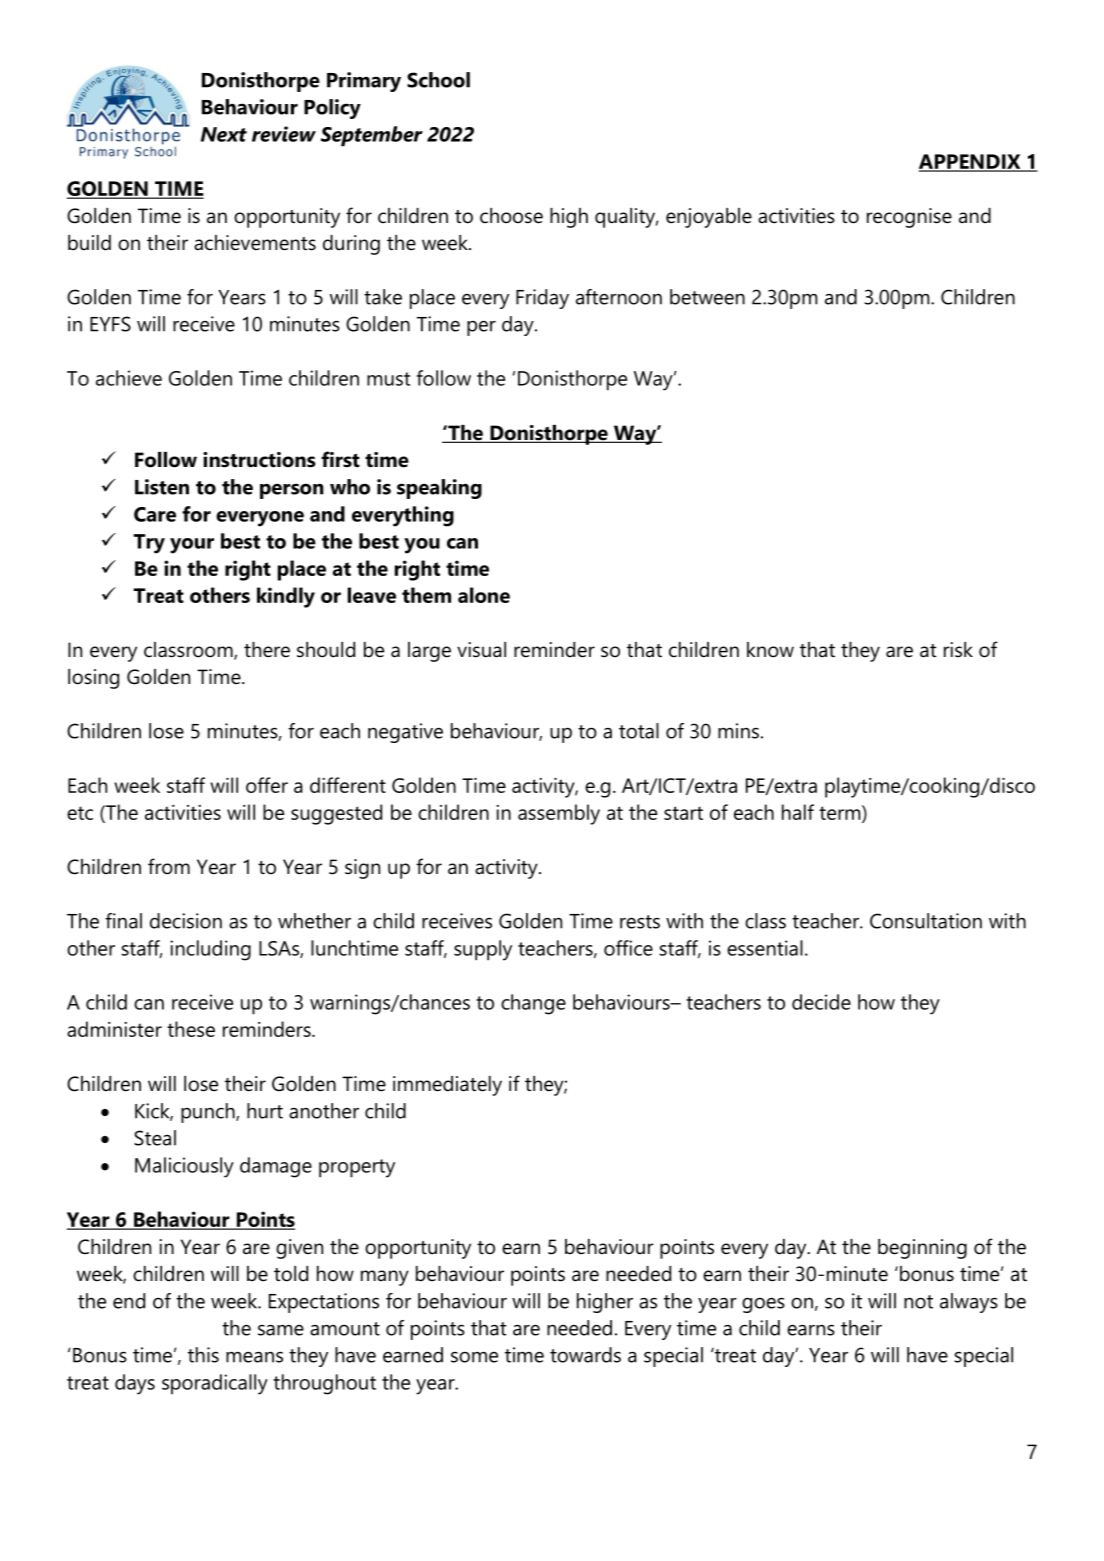 The width and height of the page is (1104, 1561). What do you see at coordinates (474, 1357) in the page?
I see `some` at bounding box center [474, 1357].
